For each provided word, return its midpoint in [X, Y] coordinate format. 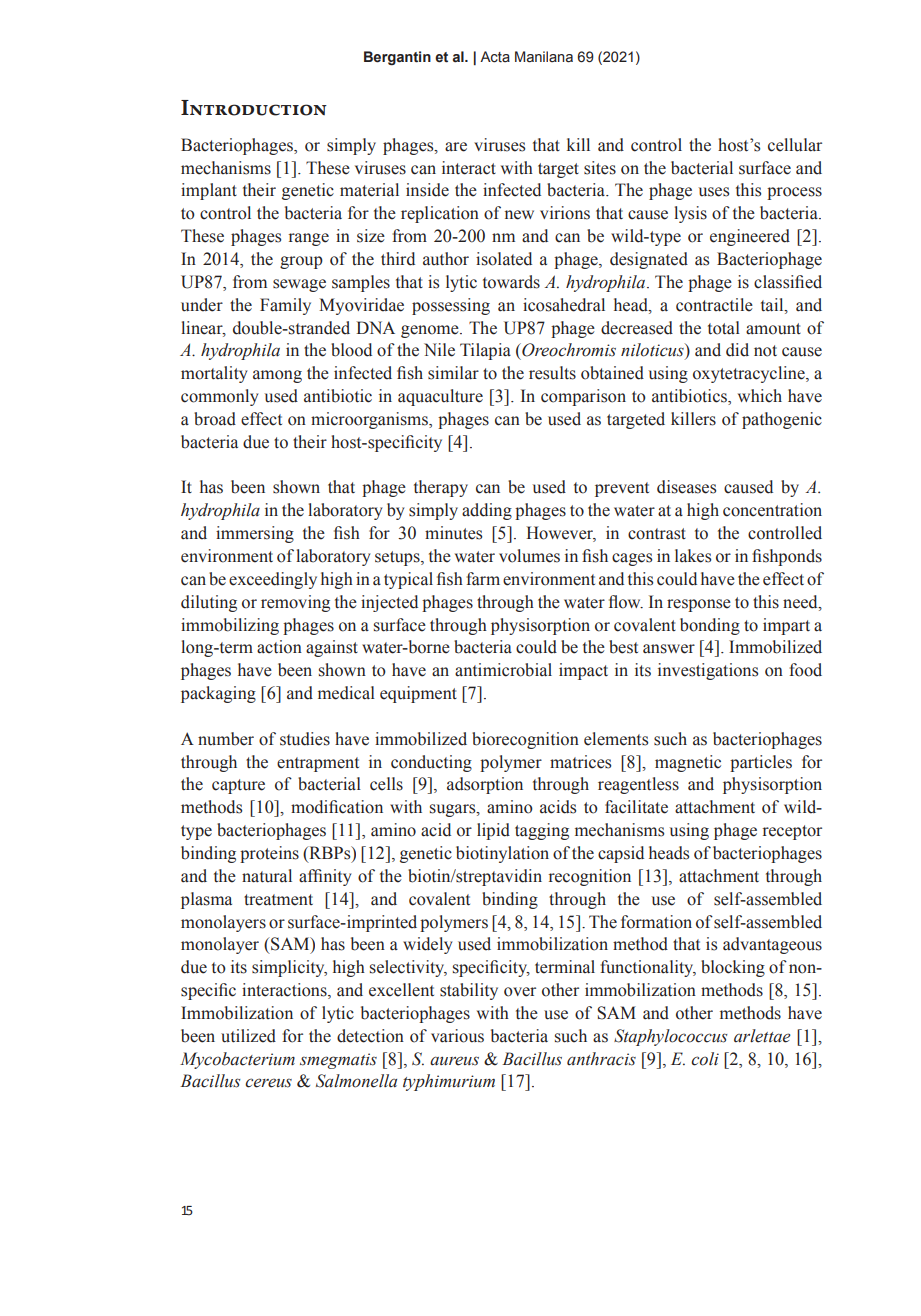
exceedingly [273, 580]
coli [705, 1059]
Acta [495, 57]
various [457, 1036]
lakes [693, 556]
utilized [248, 1036]
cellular [795, 145]
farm [483, 579]
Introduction [254, 108]
